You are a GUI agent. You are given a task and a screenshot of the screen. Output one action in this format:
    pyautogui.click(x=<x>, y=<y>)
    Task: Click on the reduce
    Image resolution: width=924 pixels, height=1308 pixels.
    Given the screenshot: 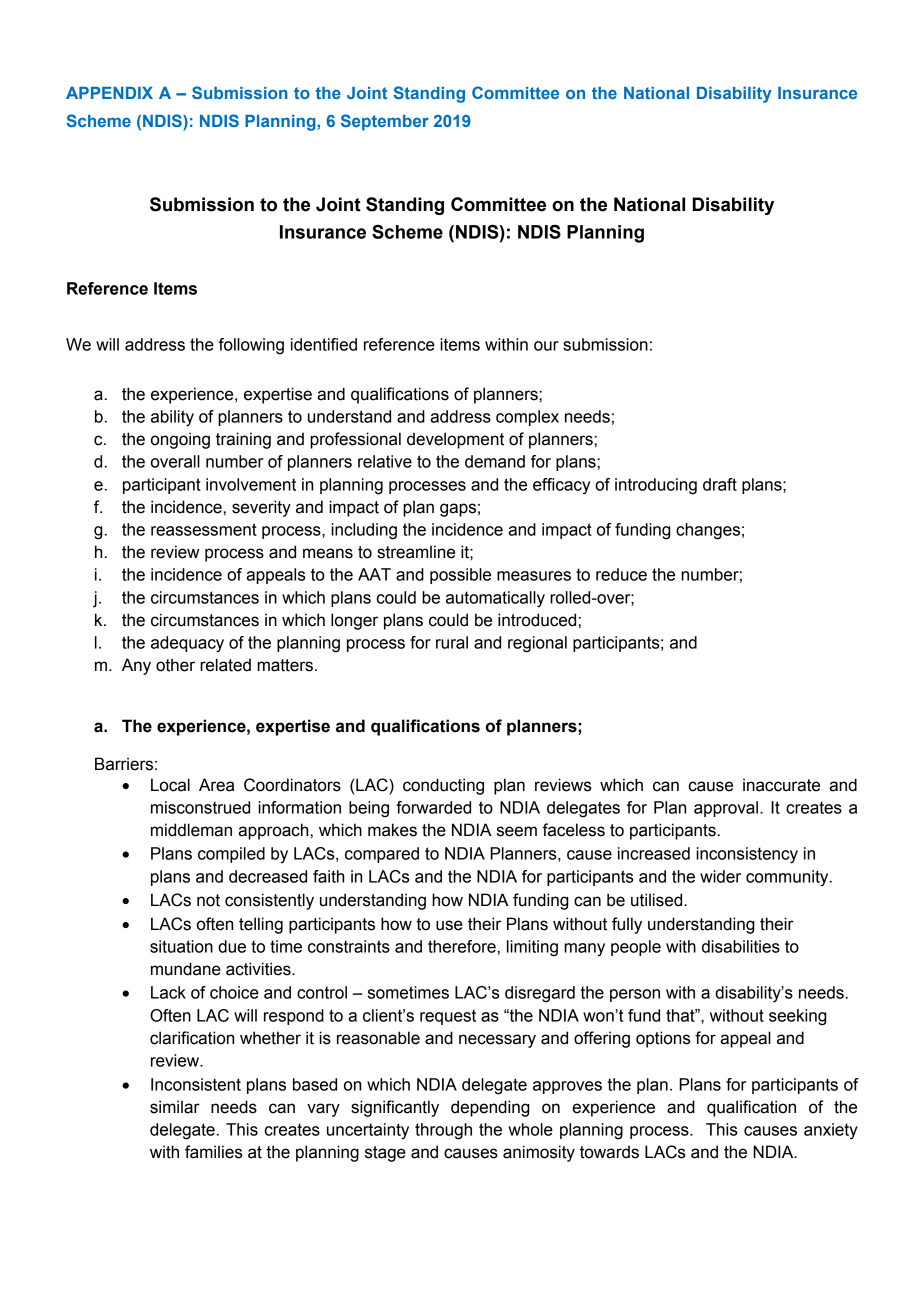 What is the action you would take?
    pyautogui.click(x=621, y=574)
